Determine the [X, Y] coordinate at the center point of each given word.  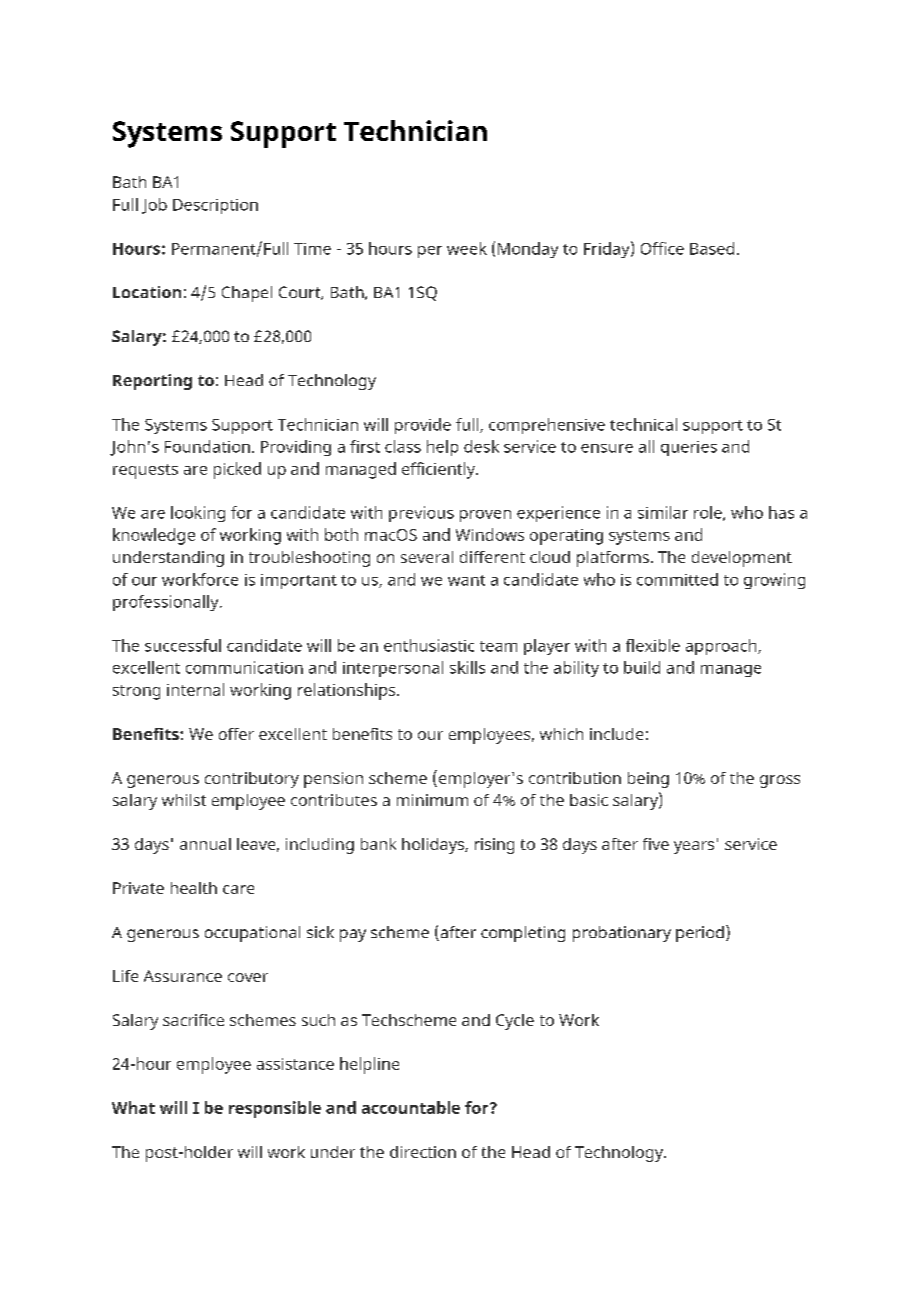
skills [467, 667]
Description [215, 206]
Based [712, 248]
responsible [275, 1109]
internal [195, 689]
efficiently [440, 470]
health [194, 888]
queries [689, 448]
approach [722, 647]
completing [523, 934]
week [467, 248]
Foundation [207, 446]
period [700, 934]
